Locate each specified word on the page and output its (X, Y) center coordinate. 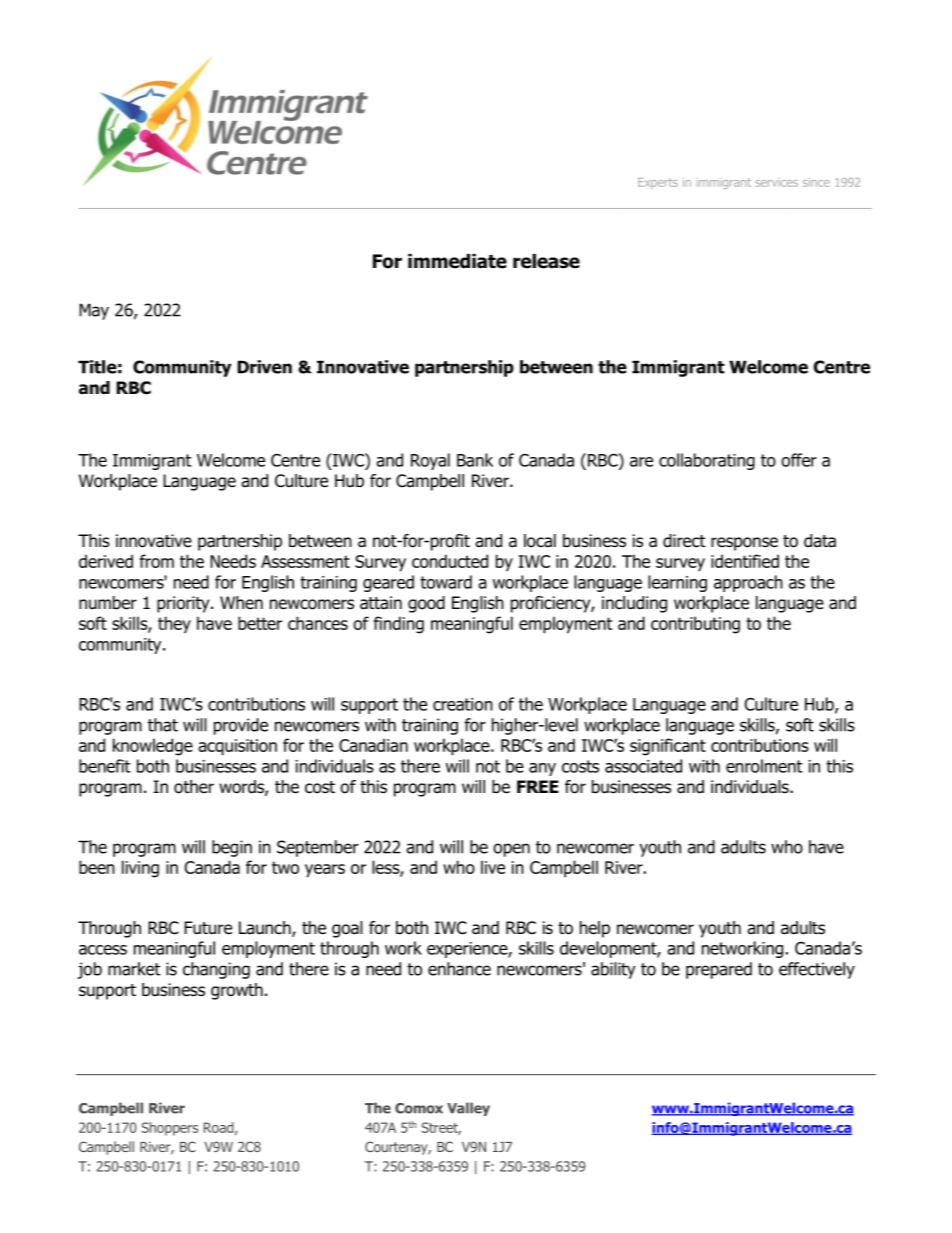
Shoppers (170, 1129)
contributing (695, 625)
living (140, 869)
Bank (475, 460)
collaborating (707, 461)
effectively (817, 970)
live (493, 867)
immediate (457, 261)
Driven (264, 367)
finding (399, 625)
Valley (468, 1109)
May (94, 311)
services (777, 182)
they (174, 624)
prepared (719, 970)
